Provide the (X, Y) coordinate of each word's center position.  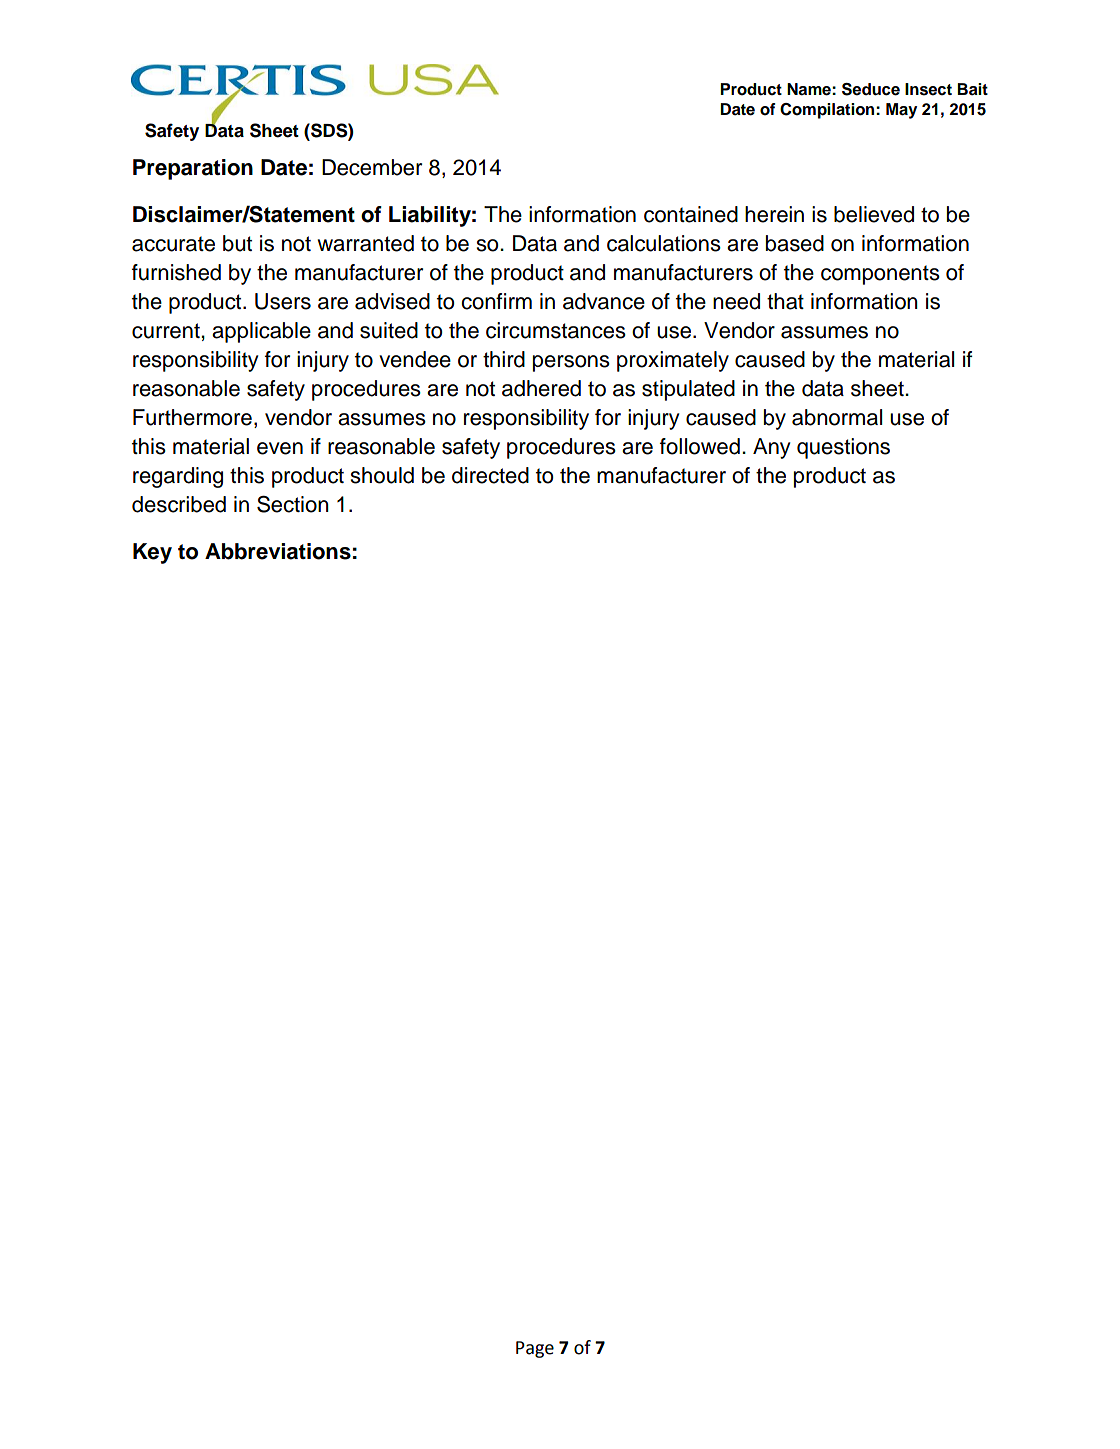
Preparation (193, 169)
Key (152, 553)
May (901, 111)
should (382, 475)
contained (691, 214)
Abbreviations (278, 551)
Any (771, 448)
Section (293, 504)
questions (843, 448)
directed (490, 475)
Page (535, 1349)
